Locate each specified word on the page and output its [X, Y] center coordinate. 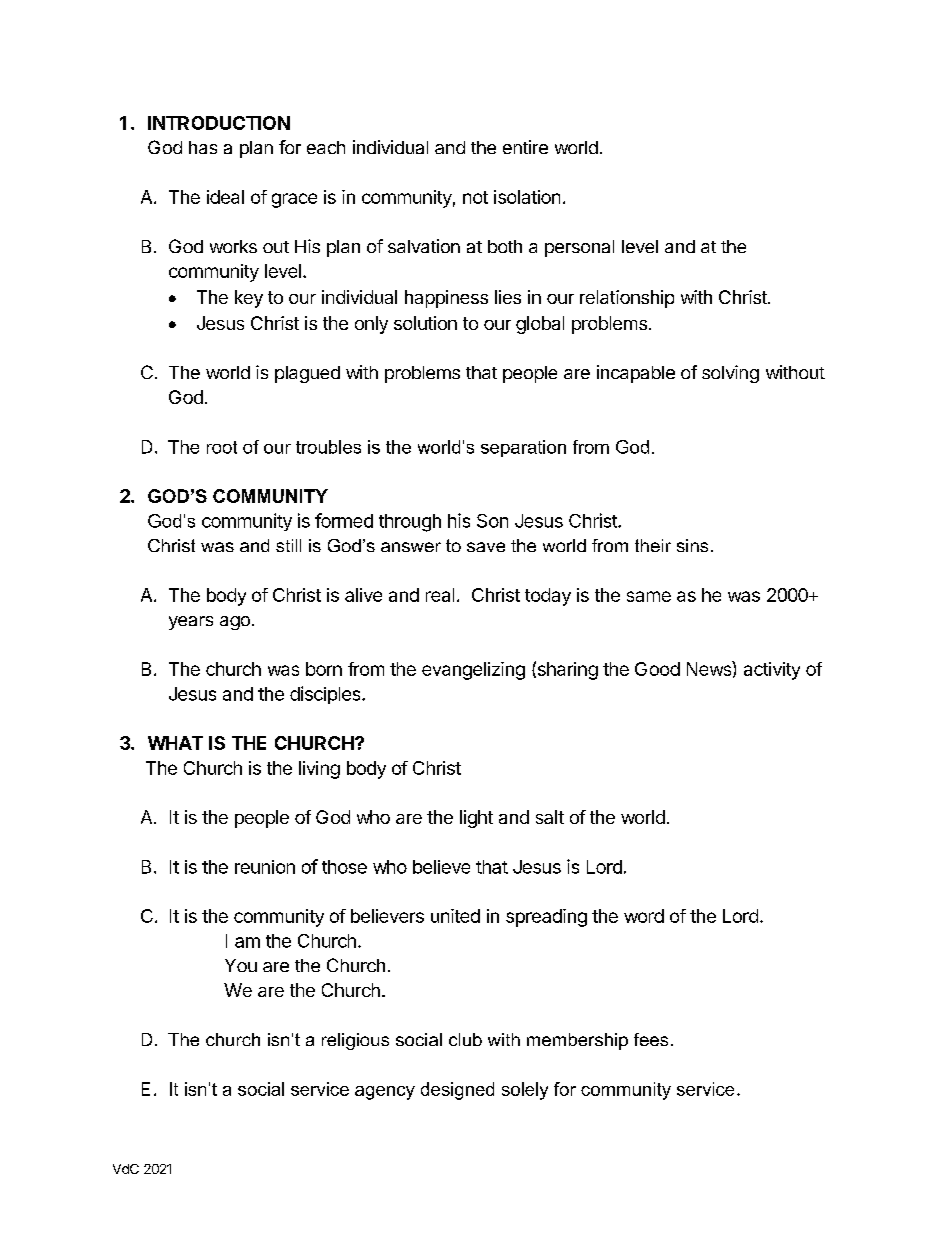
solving [730, 374]
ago [235, 623]
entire [525, 147]
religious [355, 1041]
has [203, 147]
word [644, 916]
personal [579, 248]
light [476, 819]
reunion [265, 867]
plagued [307, 374]
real [440, 595]
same [649, 596]
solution [425, 323]
